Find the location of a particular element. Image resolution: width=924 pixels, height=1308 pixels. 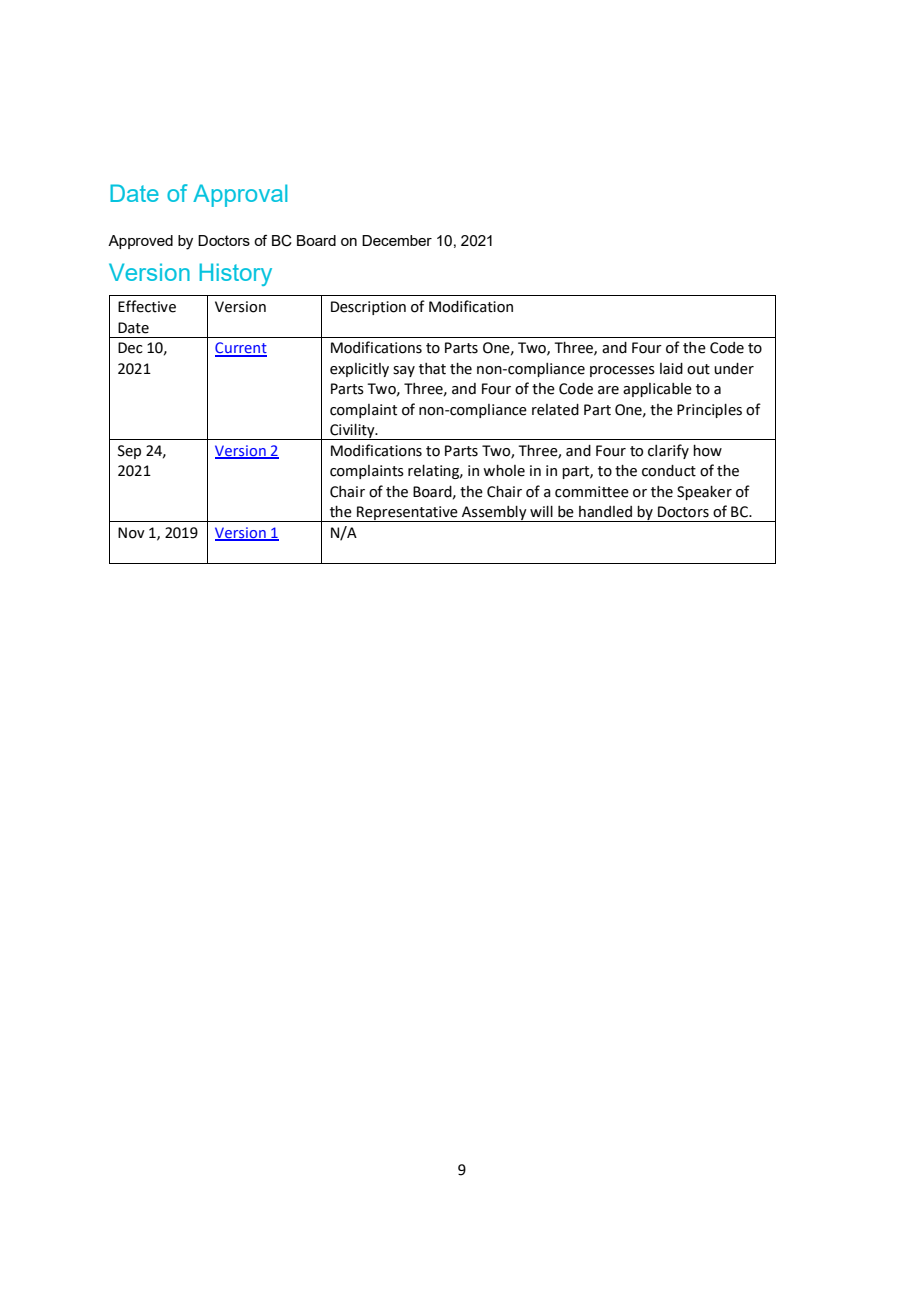

laid is located at coordinates (671, 369).
